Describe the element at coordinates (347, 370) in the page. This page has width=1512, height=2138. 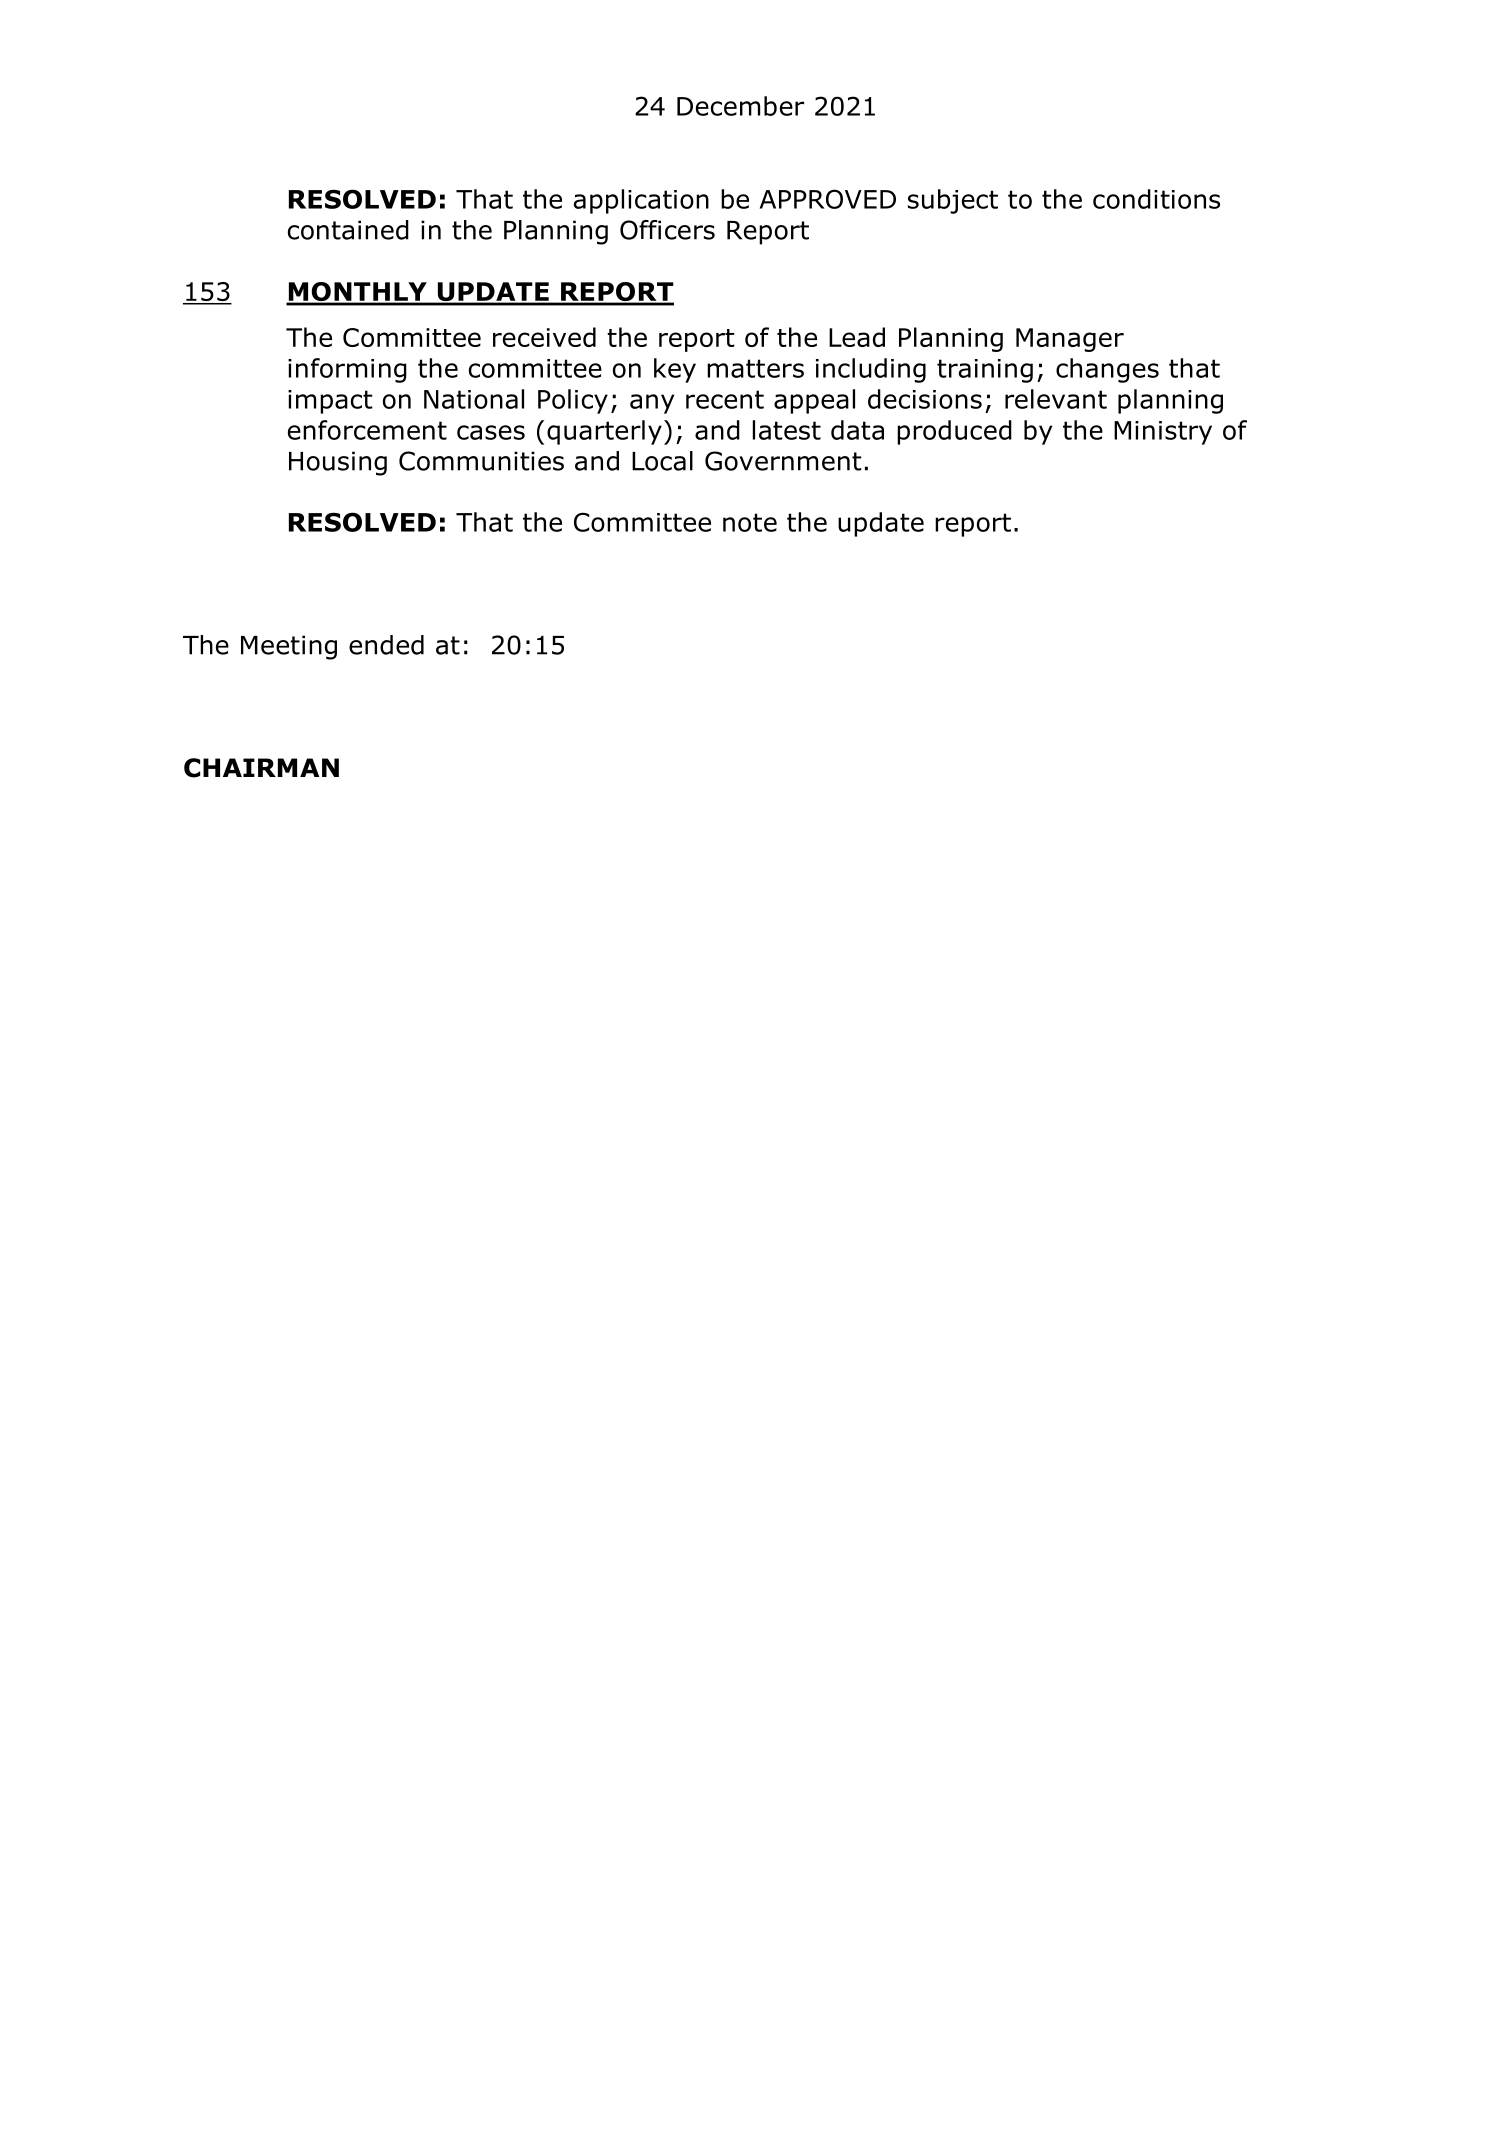
I see `informing` at that location.
